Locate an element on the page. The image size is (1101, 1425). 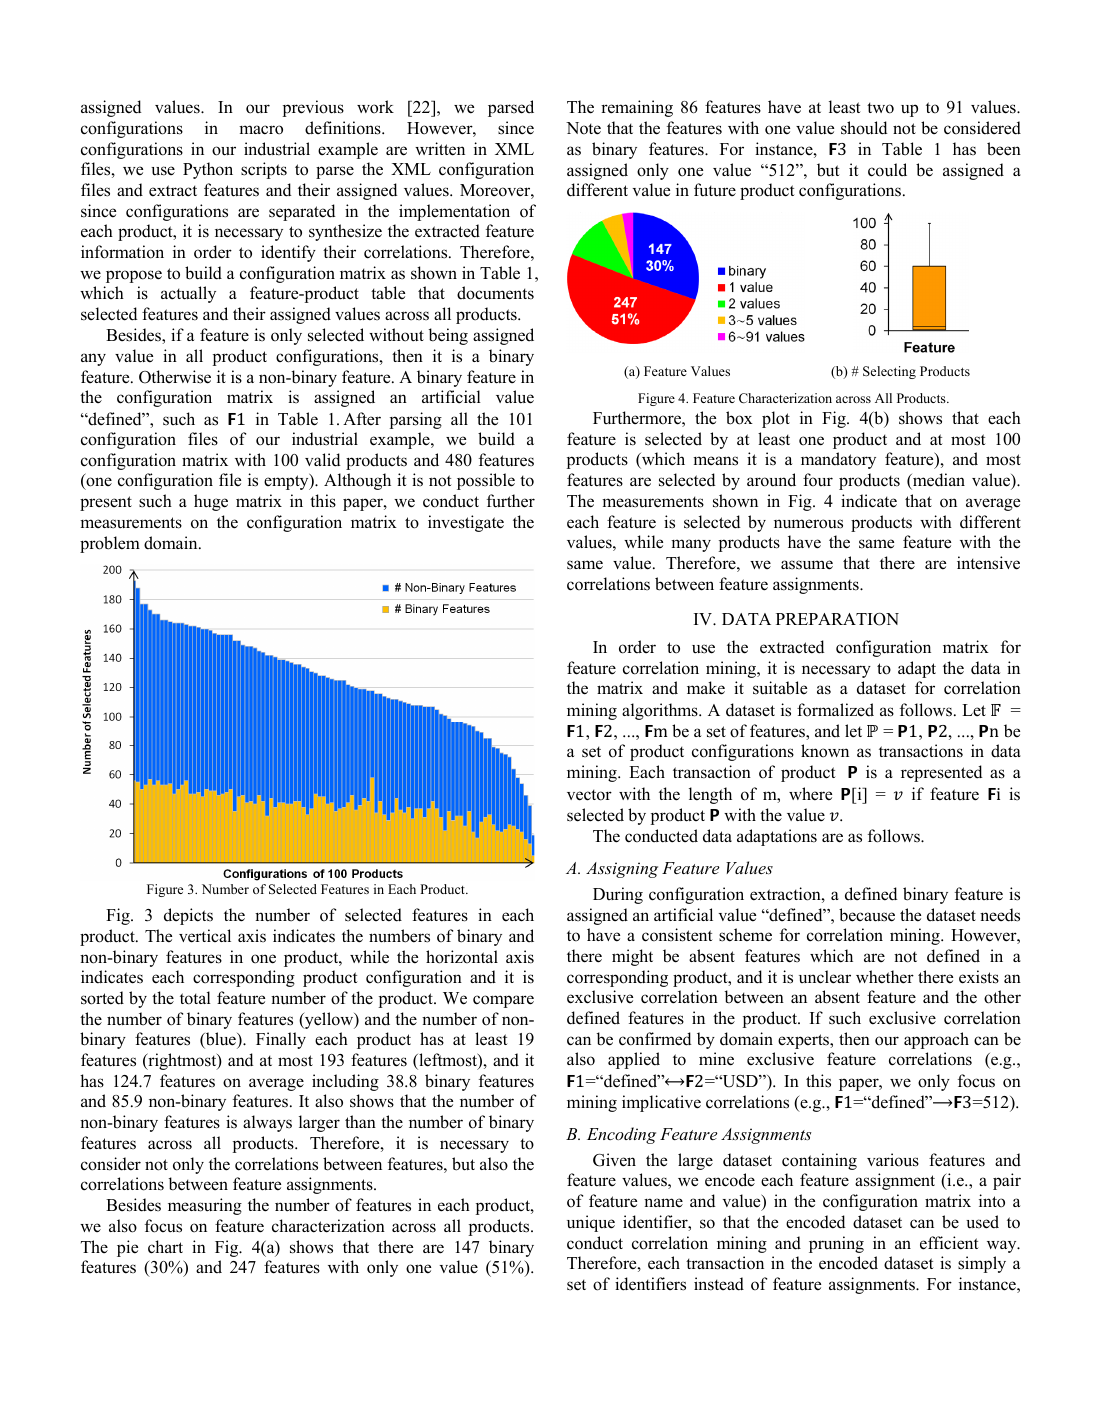
Note is located at coordinates (583, 128).
